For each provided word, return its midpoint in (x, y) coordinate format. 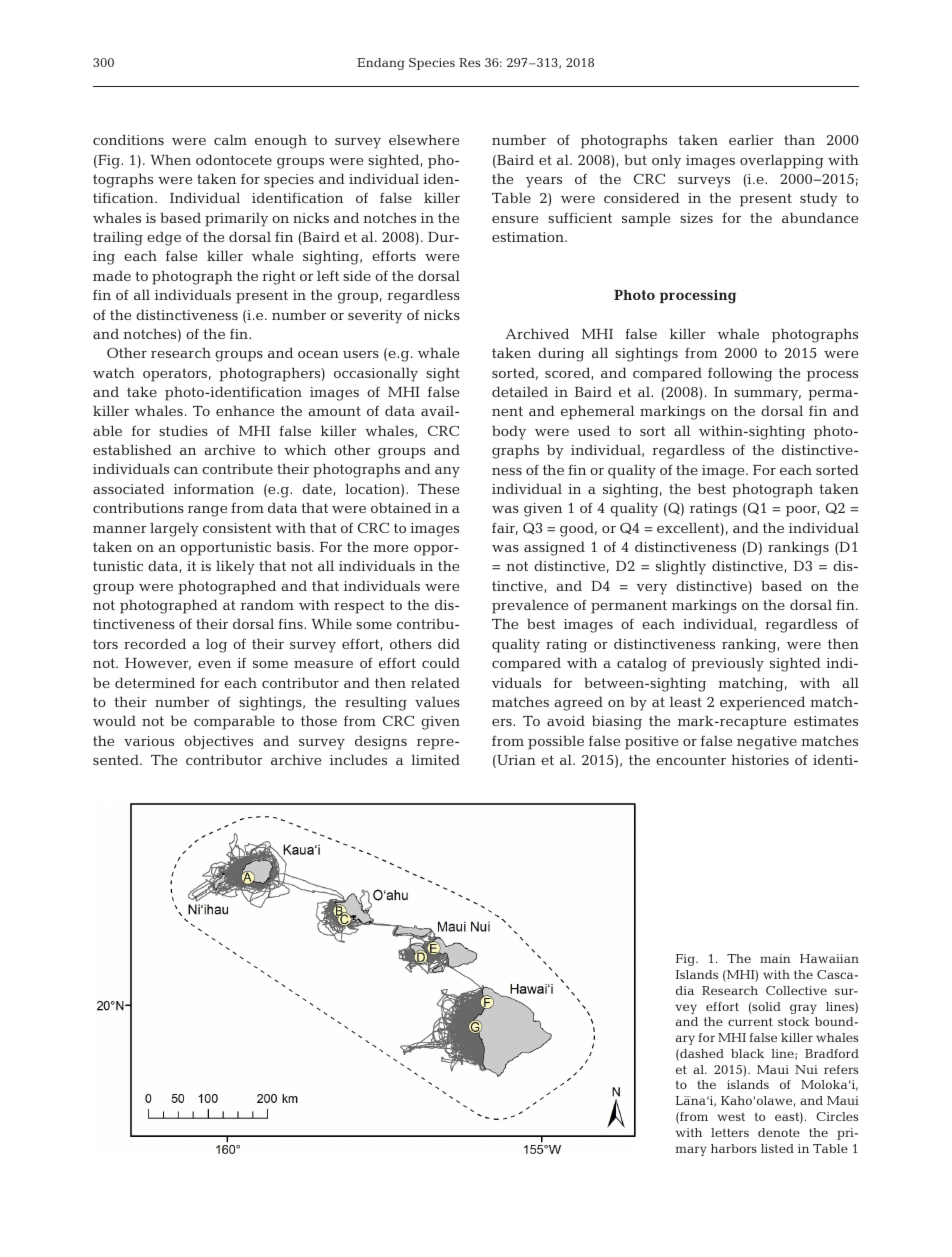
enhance (245, 411)
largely (174, 530)
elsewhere (424, 139)
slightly (681, 567)
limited (435, 759)
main (775, 958)
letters (730, 1132)
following (740, 374)
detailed (520, 391)
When (170, 160)
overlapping (782, 161)
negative (767, 743)
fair (505, 529)
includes (358, 759)
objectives (218, 742)
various (149, 741)
